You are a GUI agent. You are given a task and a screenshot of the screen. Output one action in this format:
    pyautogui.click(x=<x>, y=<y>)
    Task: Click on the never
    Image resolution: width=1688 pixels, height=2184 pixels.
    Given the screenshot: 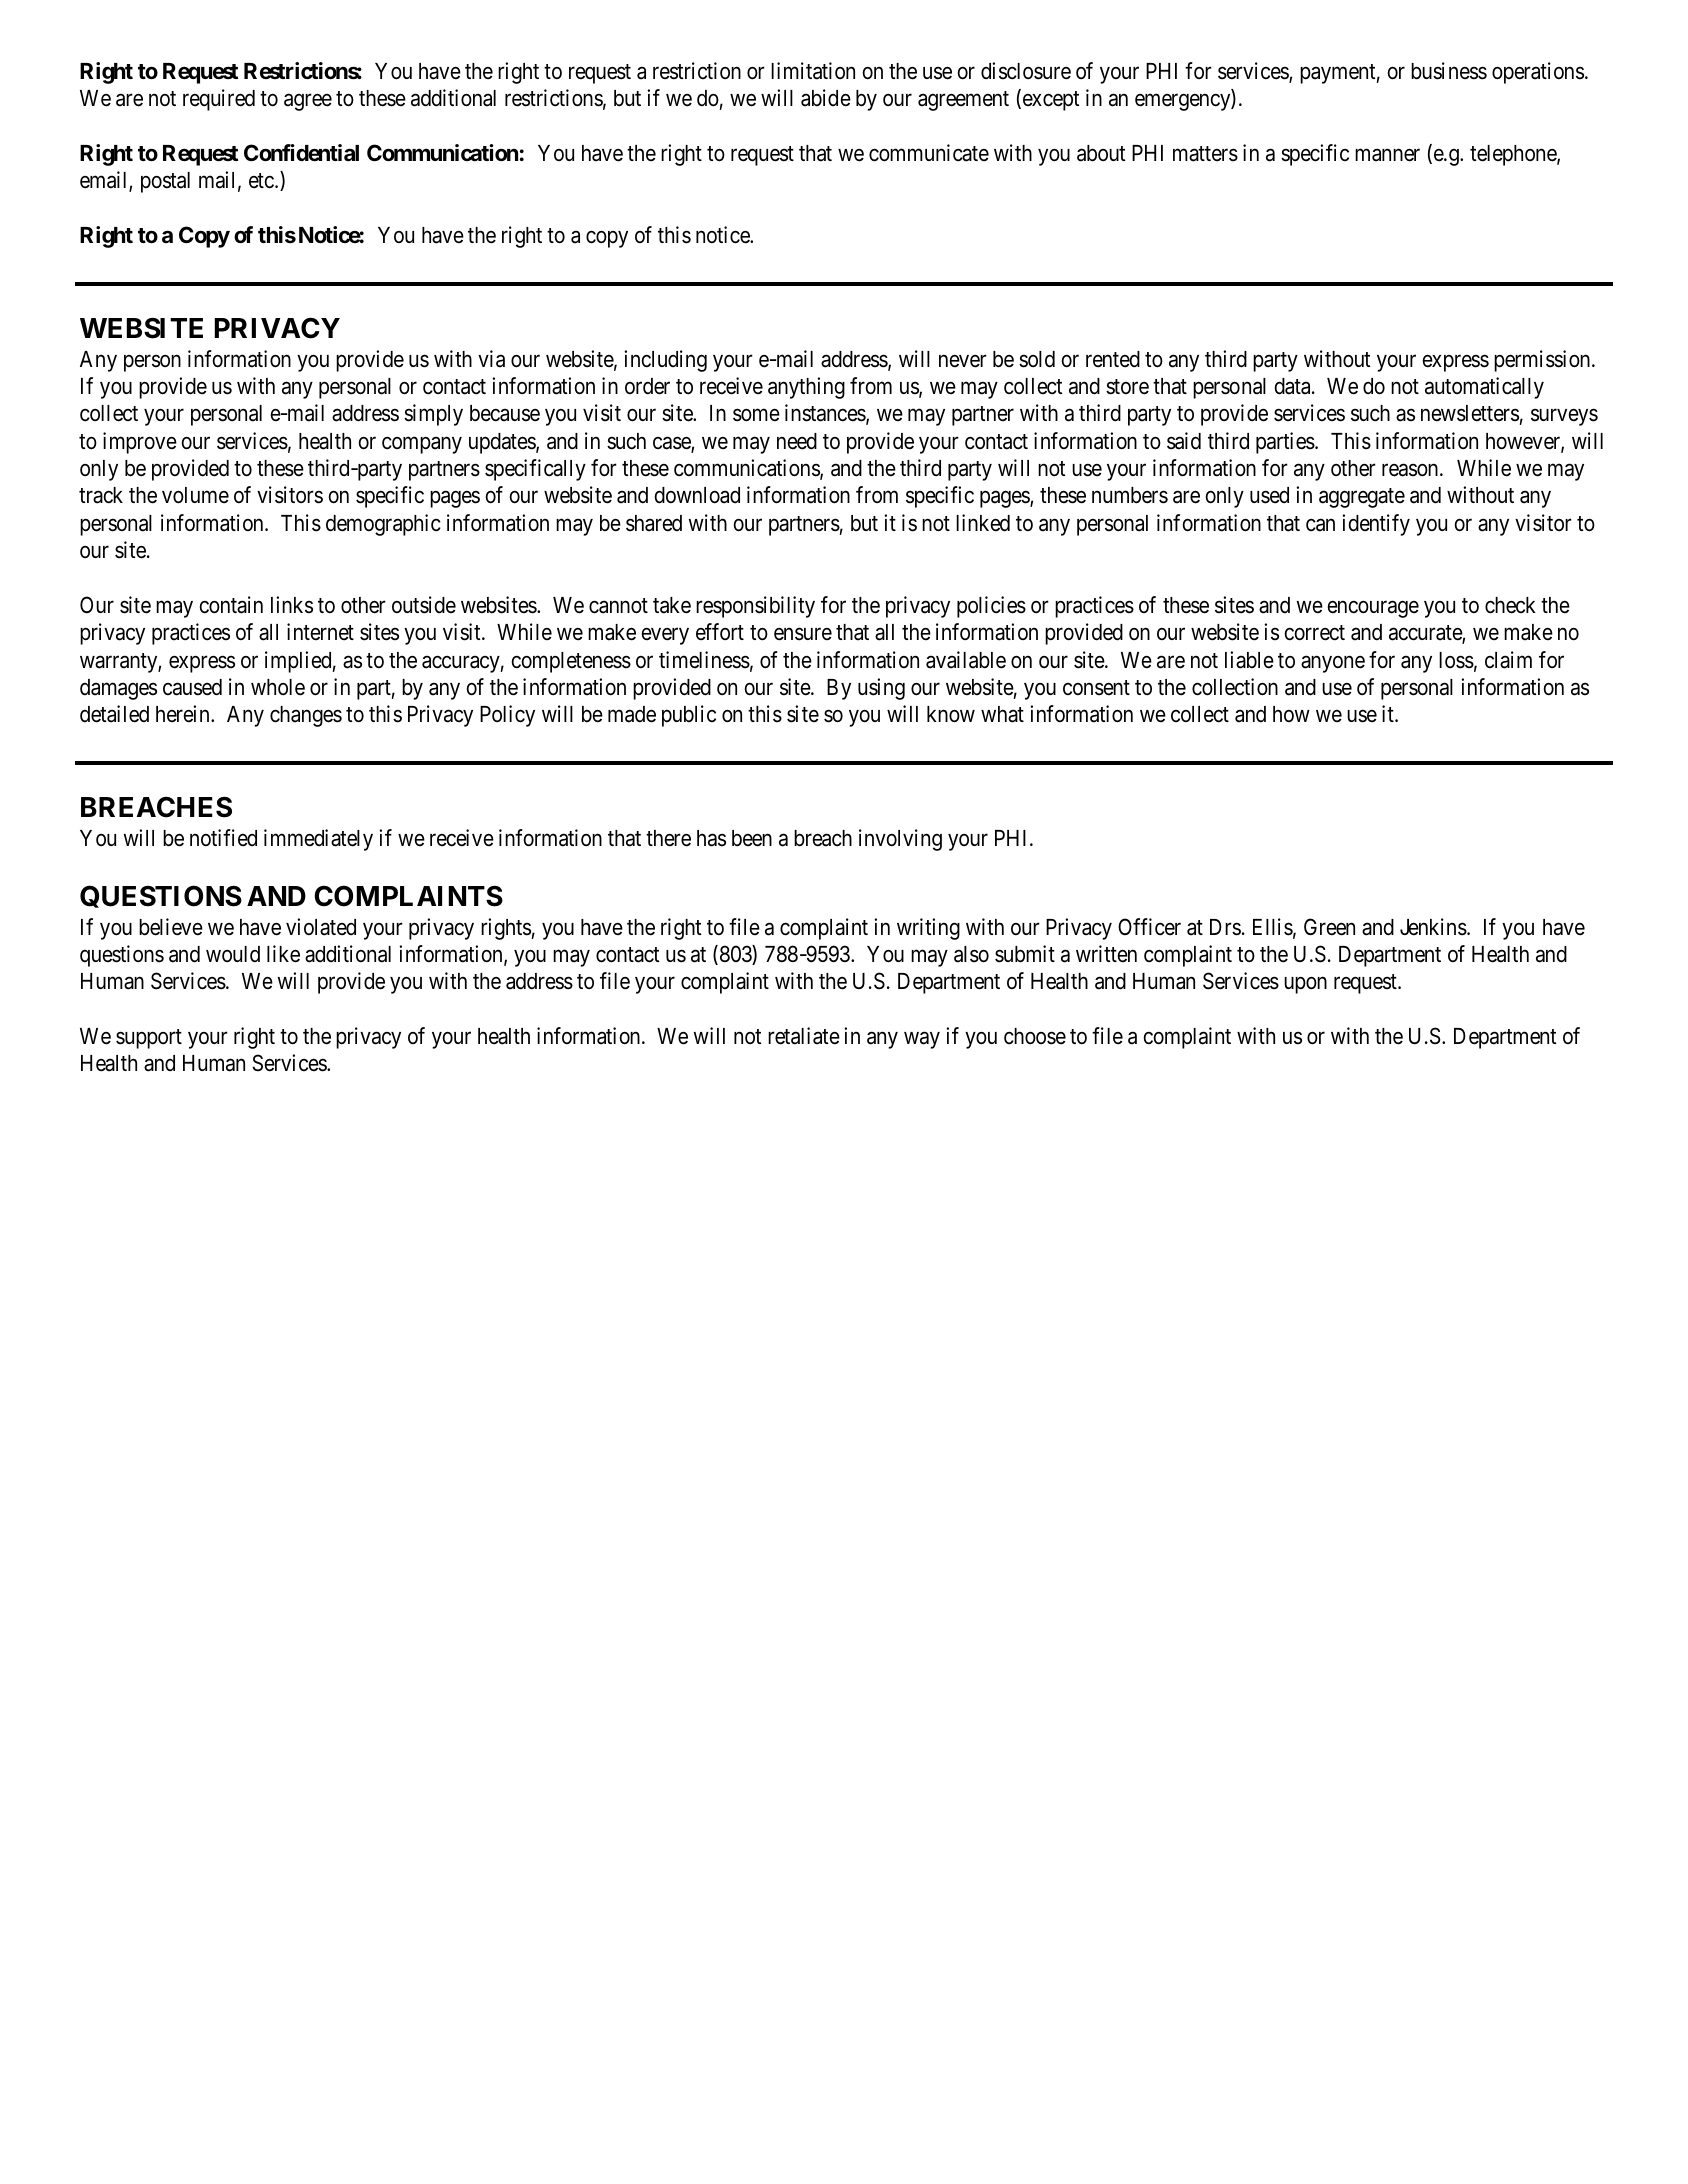 What is the action you would take?
    pyautogui.click(x=963, y=361)
